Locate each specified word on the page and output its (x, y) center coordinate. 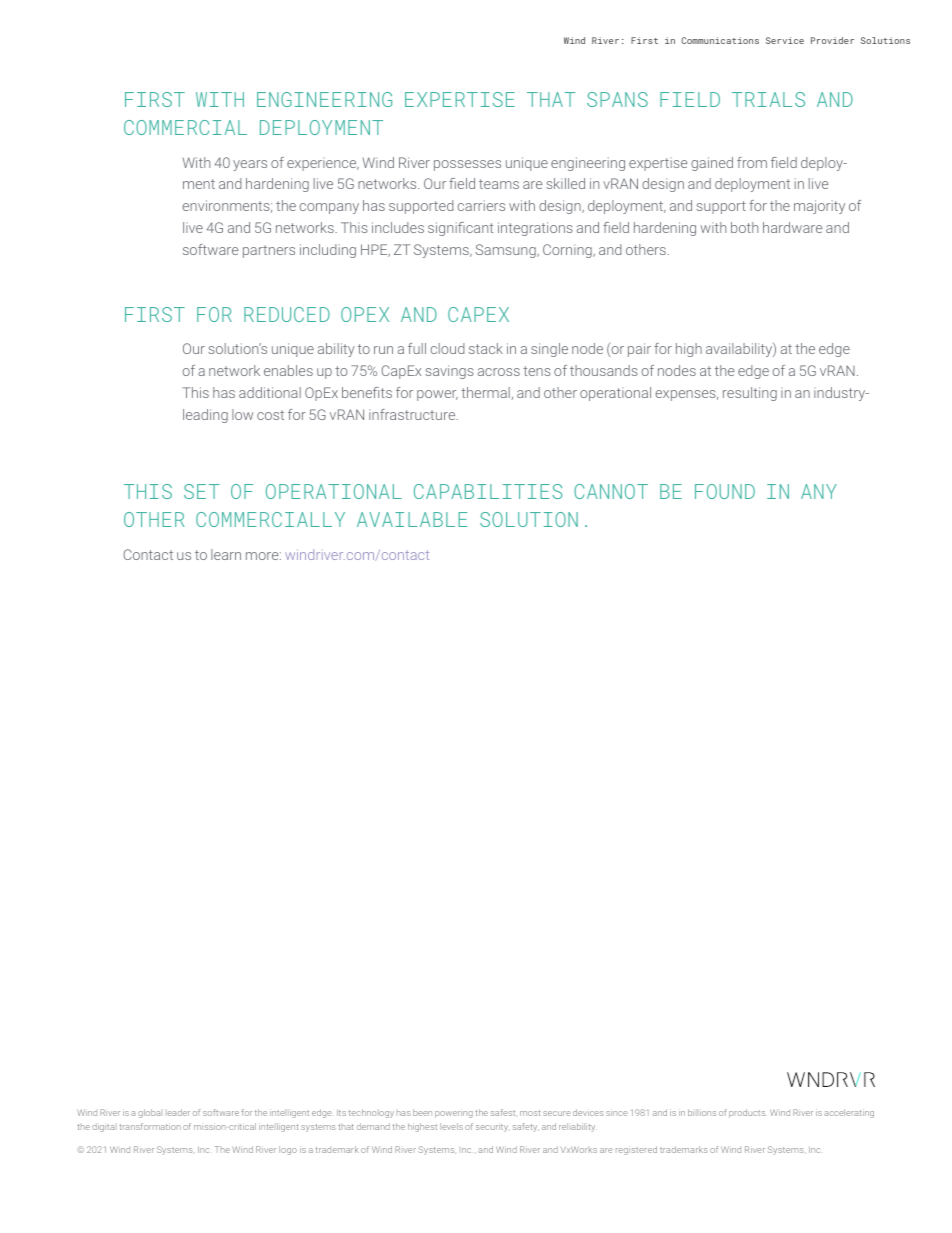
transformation (150, 1126)
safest (504, 1113)
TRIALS (768, 99)
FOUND (725, 491)
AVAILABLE (412, 519)
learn (226, 554)
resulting (750, 394)
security (493, 1127)
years (250, 165)
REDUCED (287, 314)
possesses (467, 165)
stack (486, 348)
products (747, 1113)
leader (179, 1112)
